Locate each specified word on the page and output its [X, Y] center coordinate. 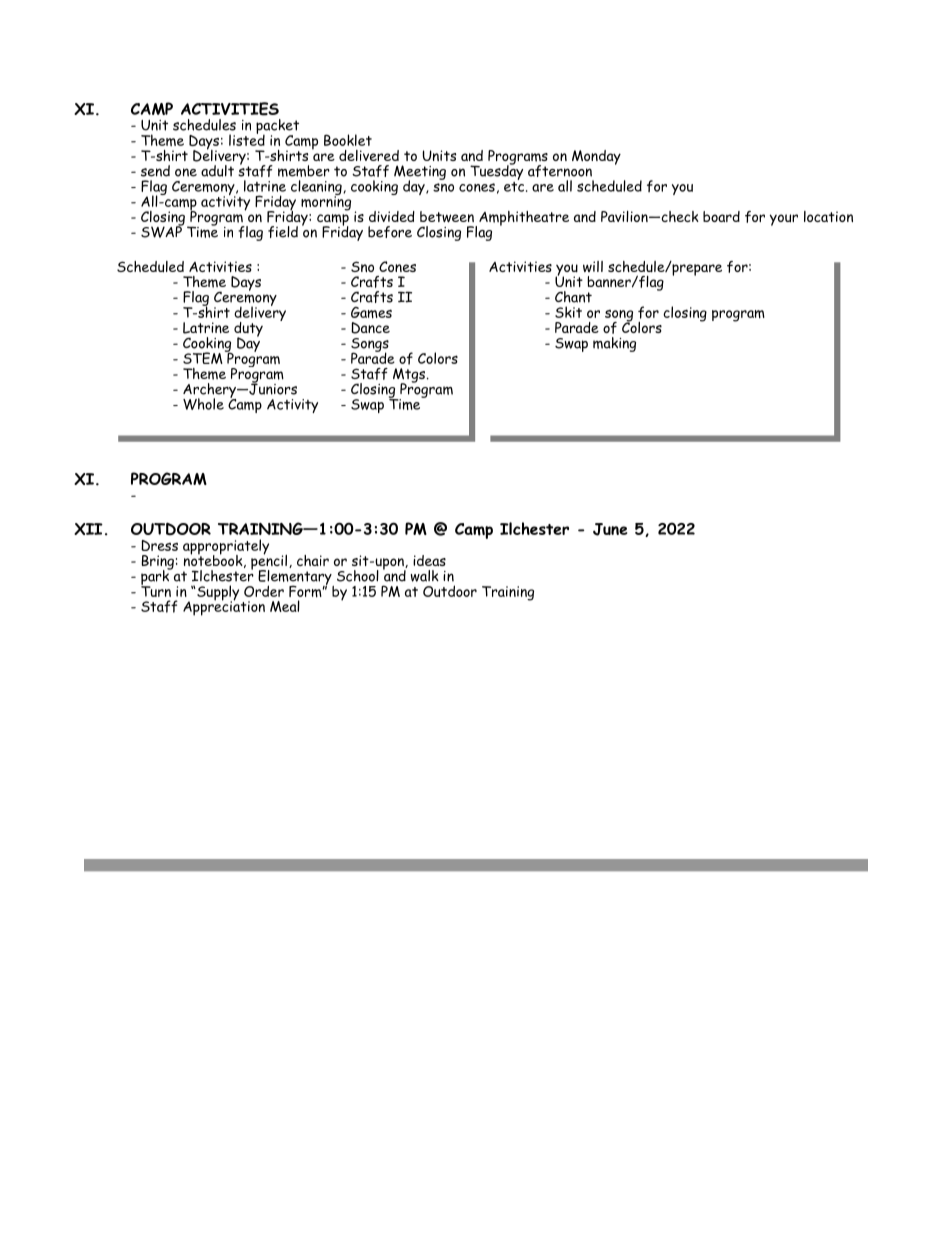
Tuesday [496, 171]
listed [247, 139]
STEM [203, 358]
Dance [370, 328]
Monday [596, 157]
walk [425, 576]
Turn [156, 590]
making [614, 344]
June [610, 529]
